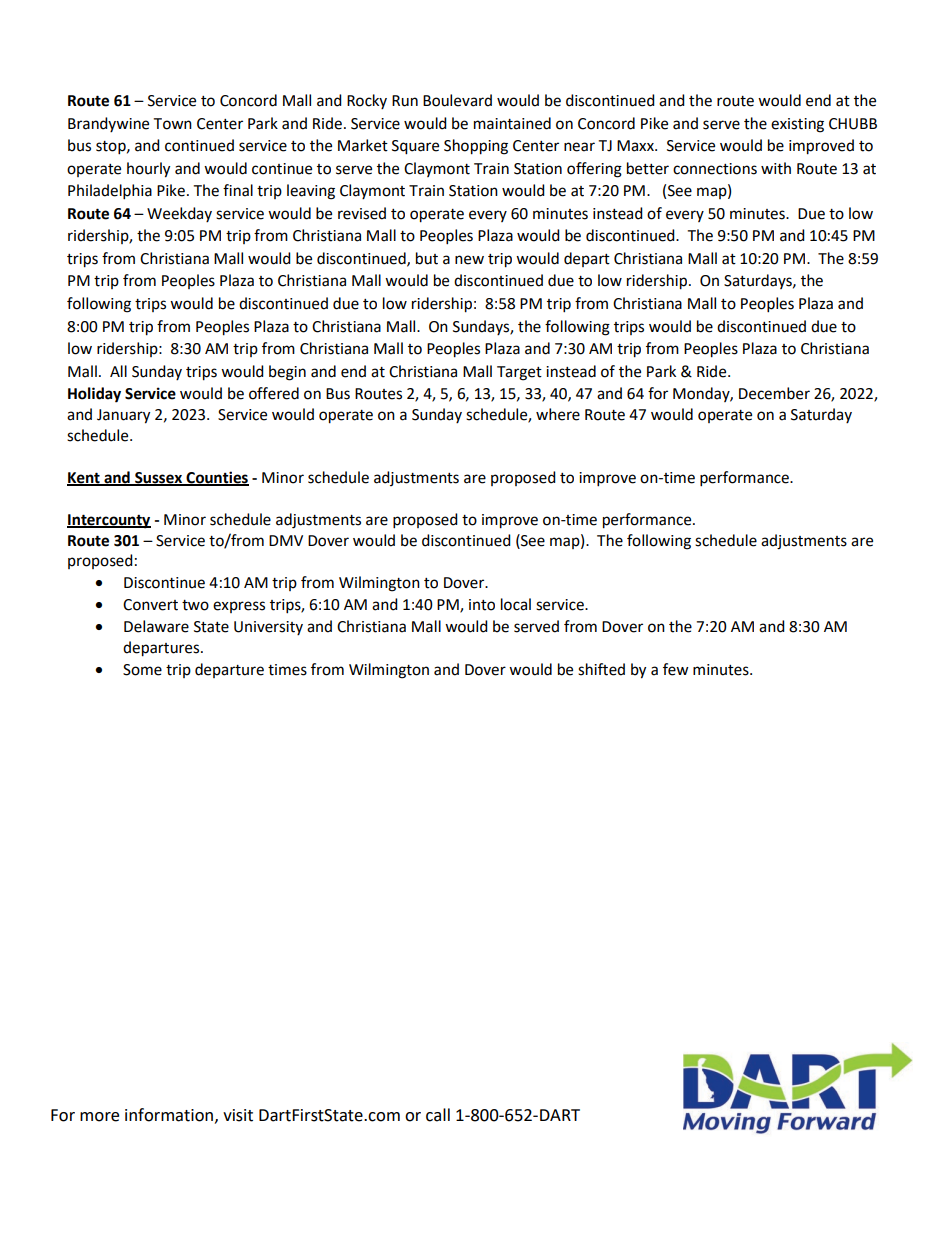  I want to click on call, so click(438, 1115).
